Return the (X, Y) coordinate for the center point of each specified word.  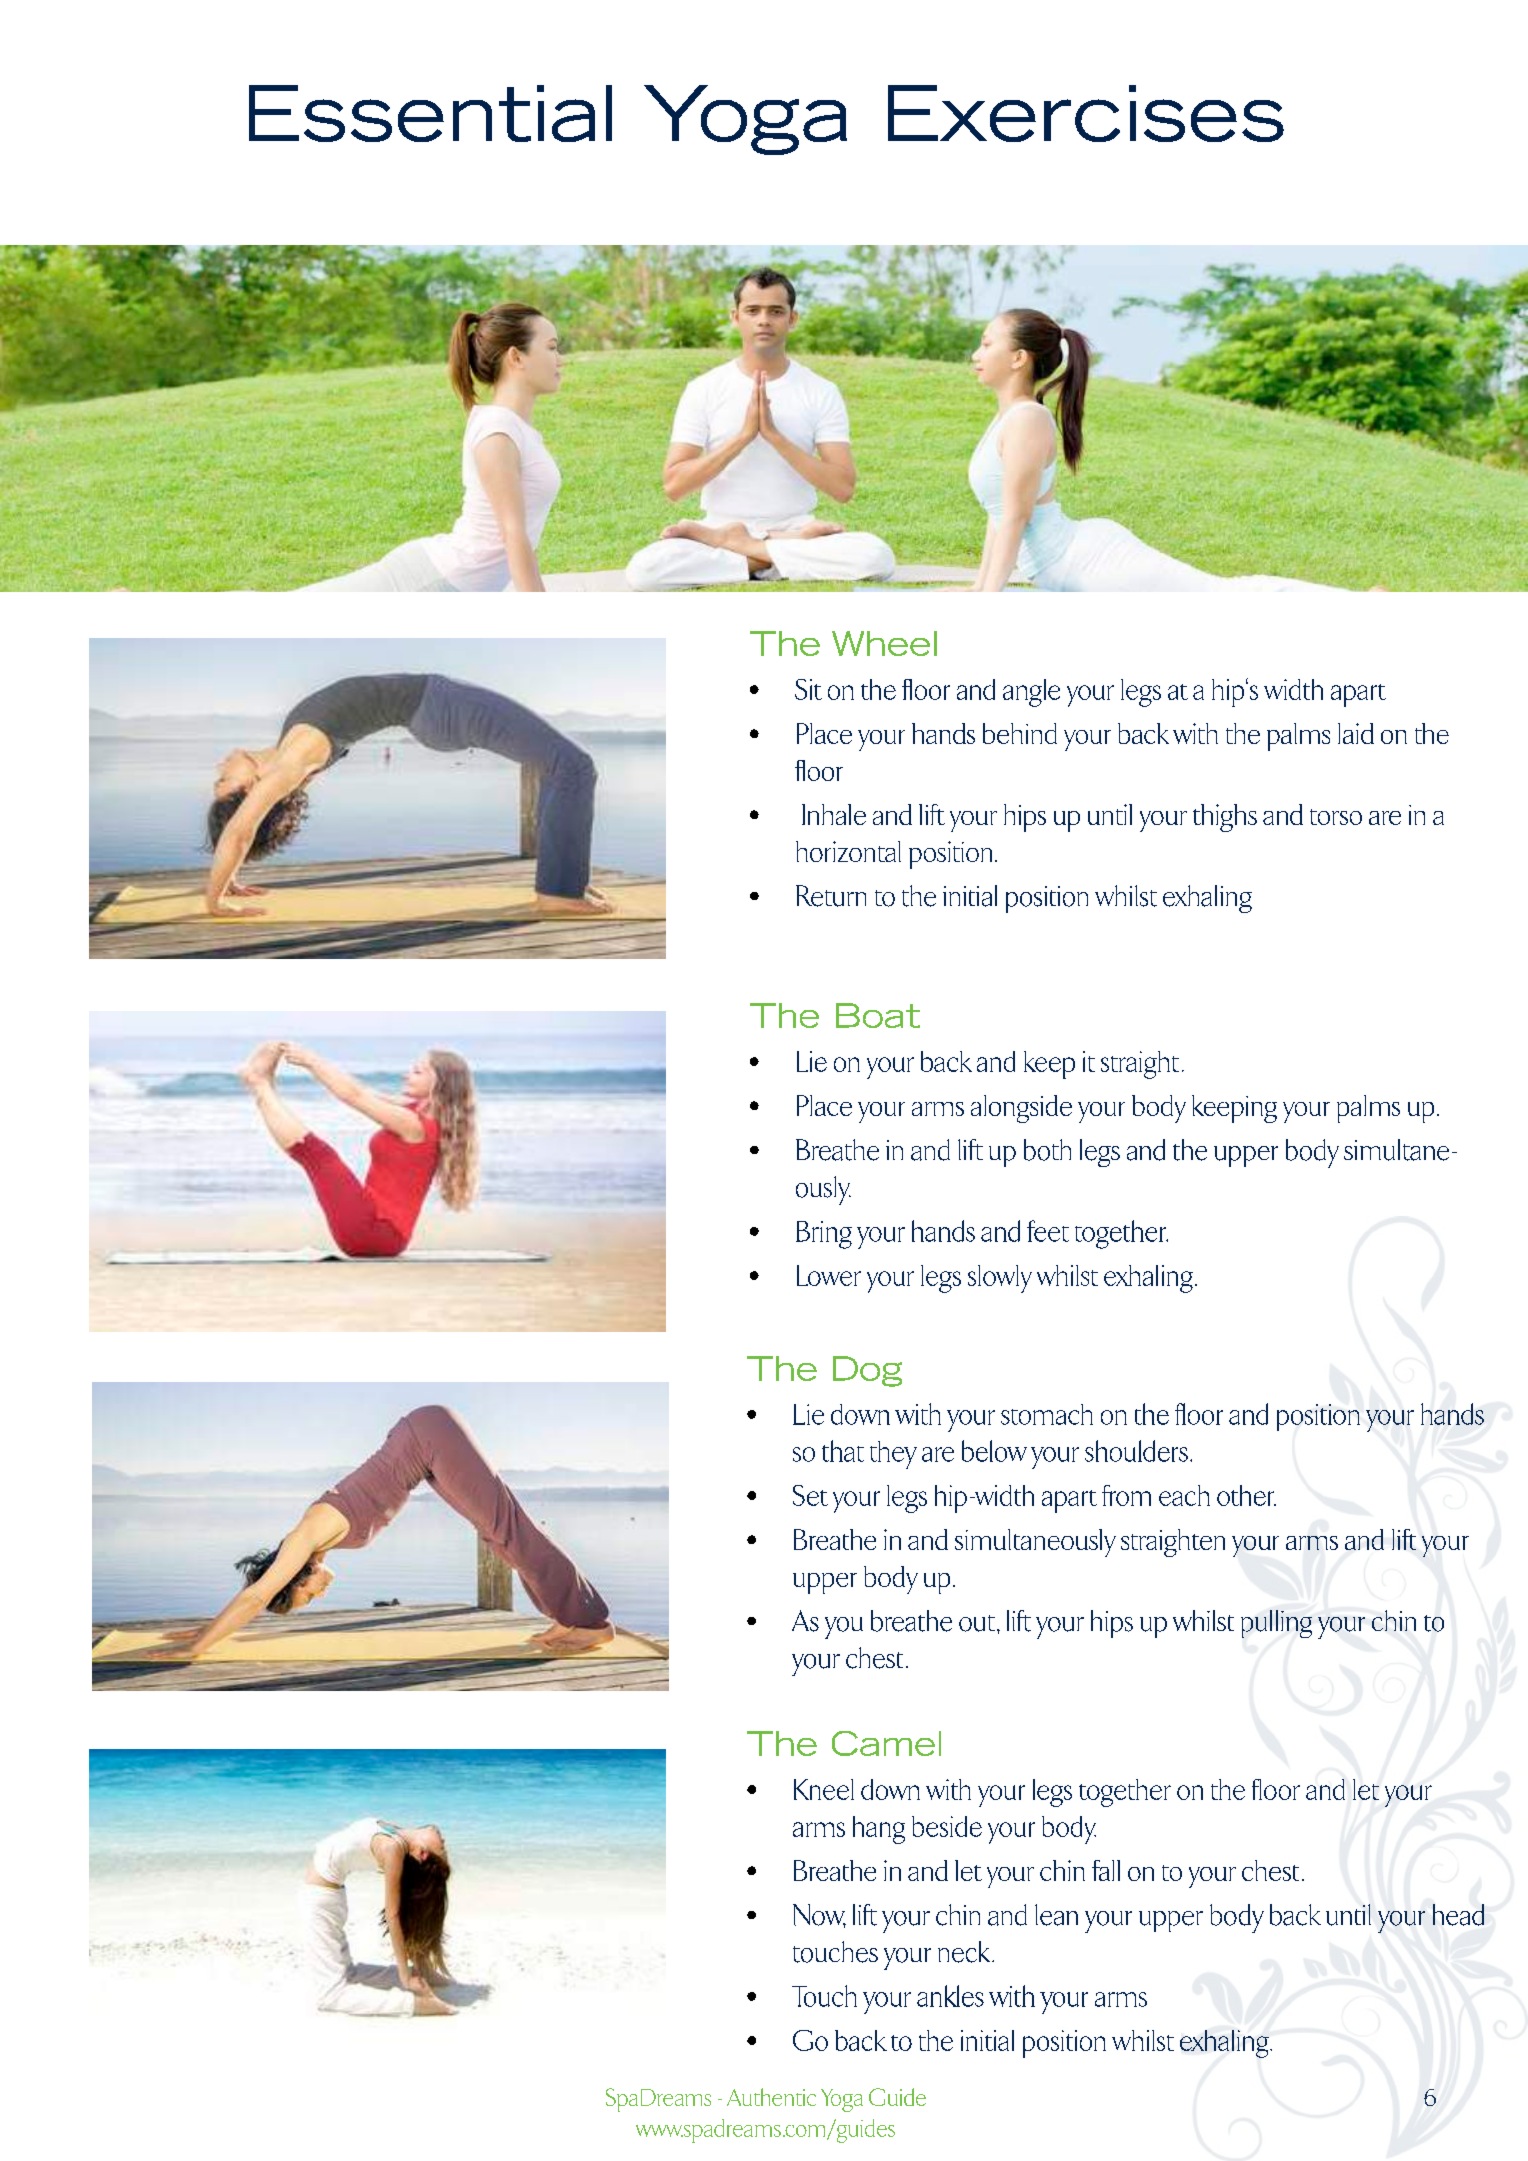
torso (1336, 817)
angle (1031, 693)
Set (810, 1495)
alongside (1021, 1109)
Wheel (884, 643)
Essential (430, 113)
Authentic (771, 2097)
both (1047, 1150)
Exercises (1086, 113)
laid (1356, 733)
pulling (1276, 1624)
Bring (824, 1235)
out (977, 1623)
